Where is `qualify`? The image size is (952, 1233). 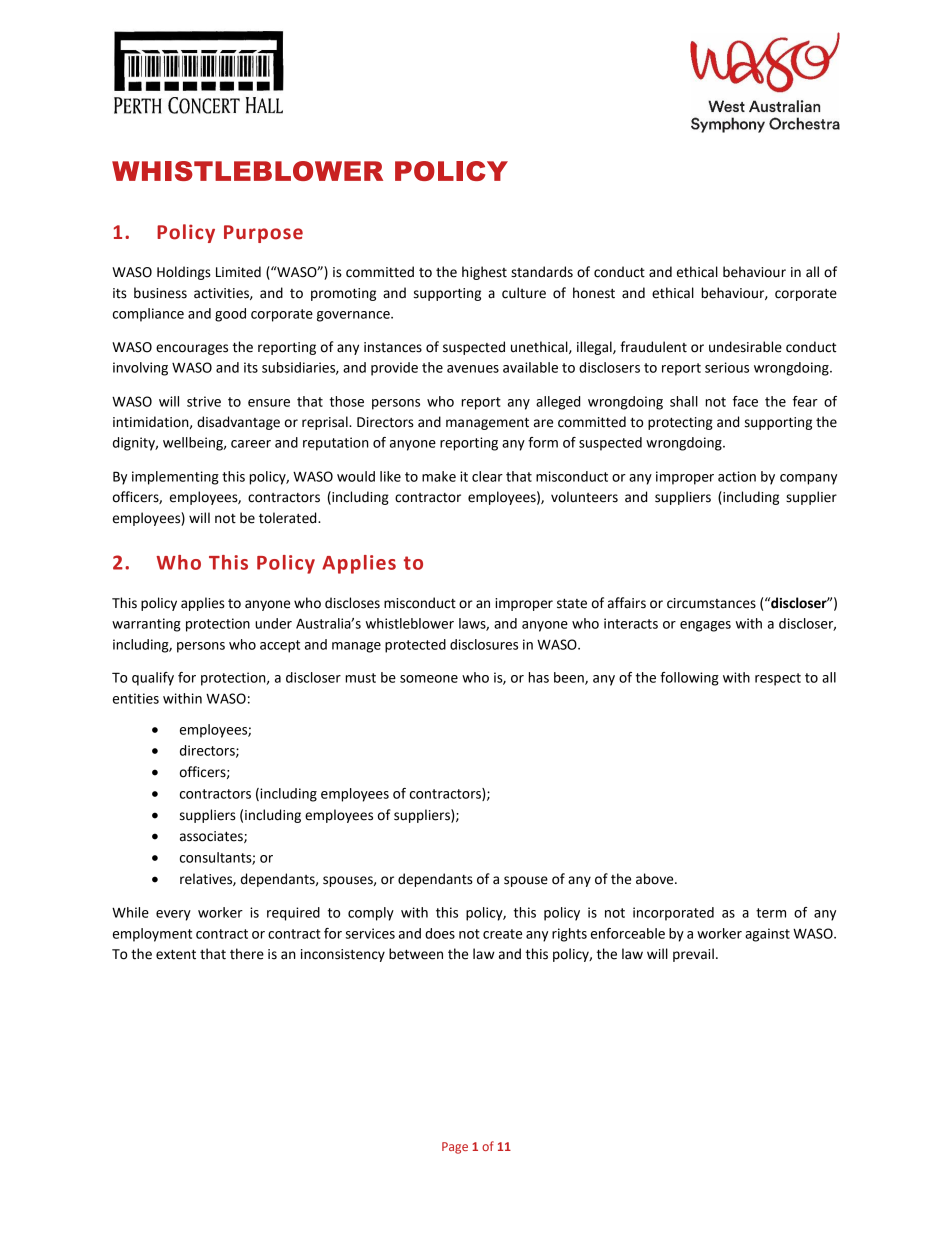
qualify is located at coordinates (153, 679).
